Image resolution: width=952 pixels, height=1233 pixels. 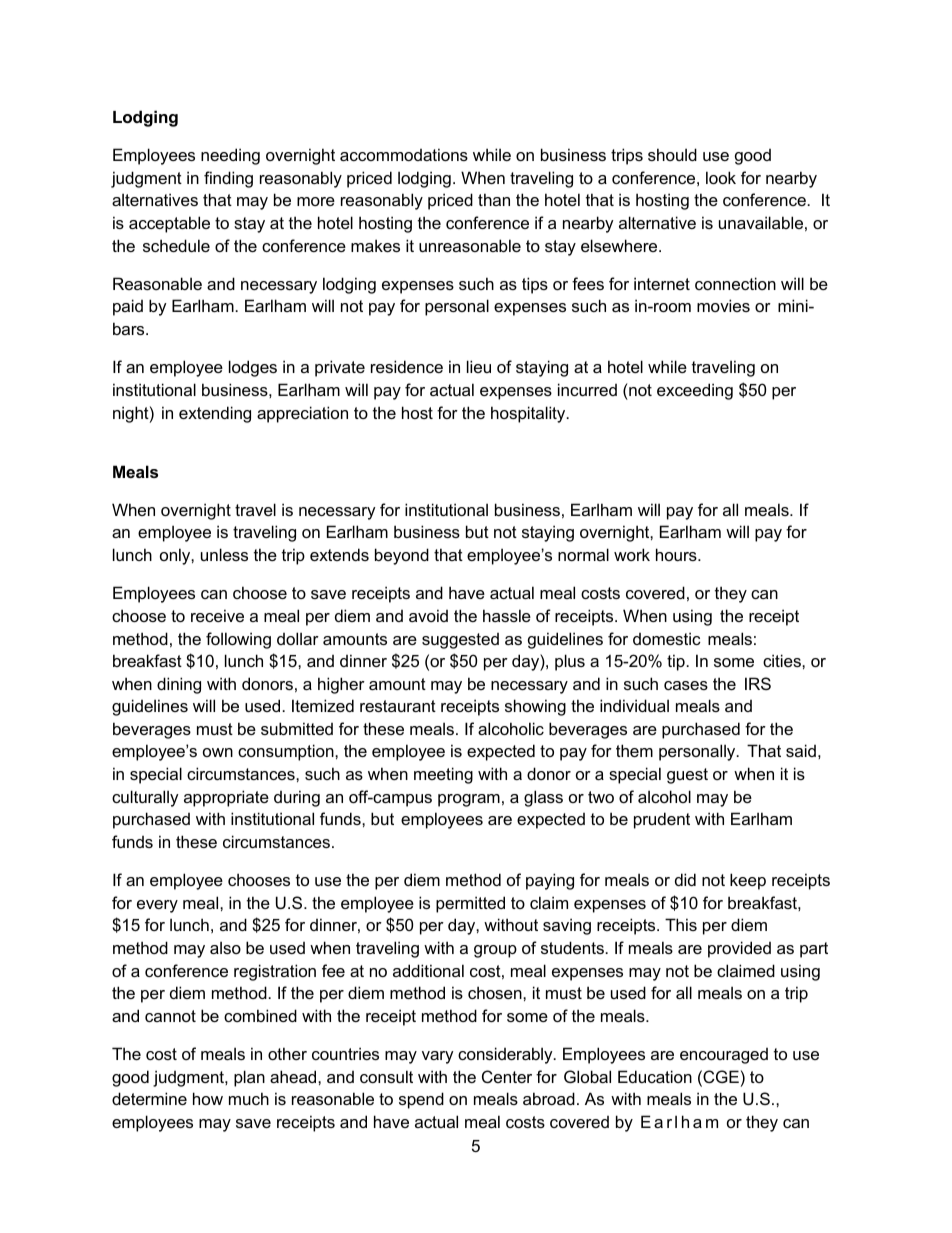 I want to click on look, so click(x=721, y=177).
